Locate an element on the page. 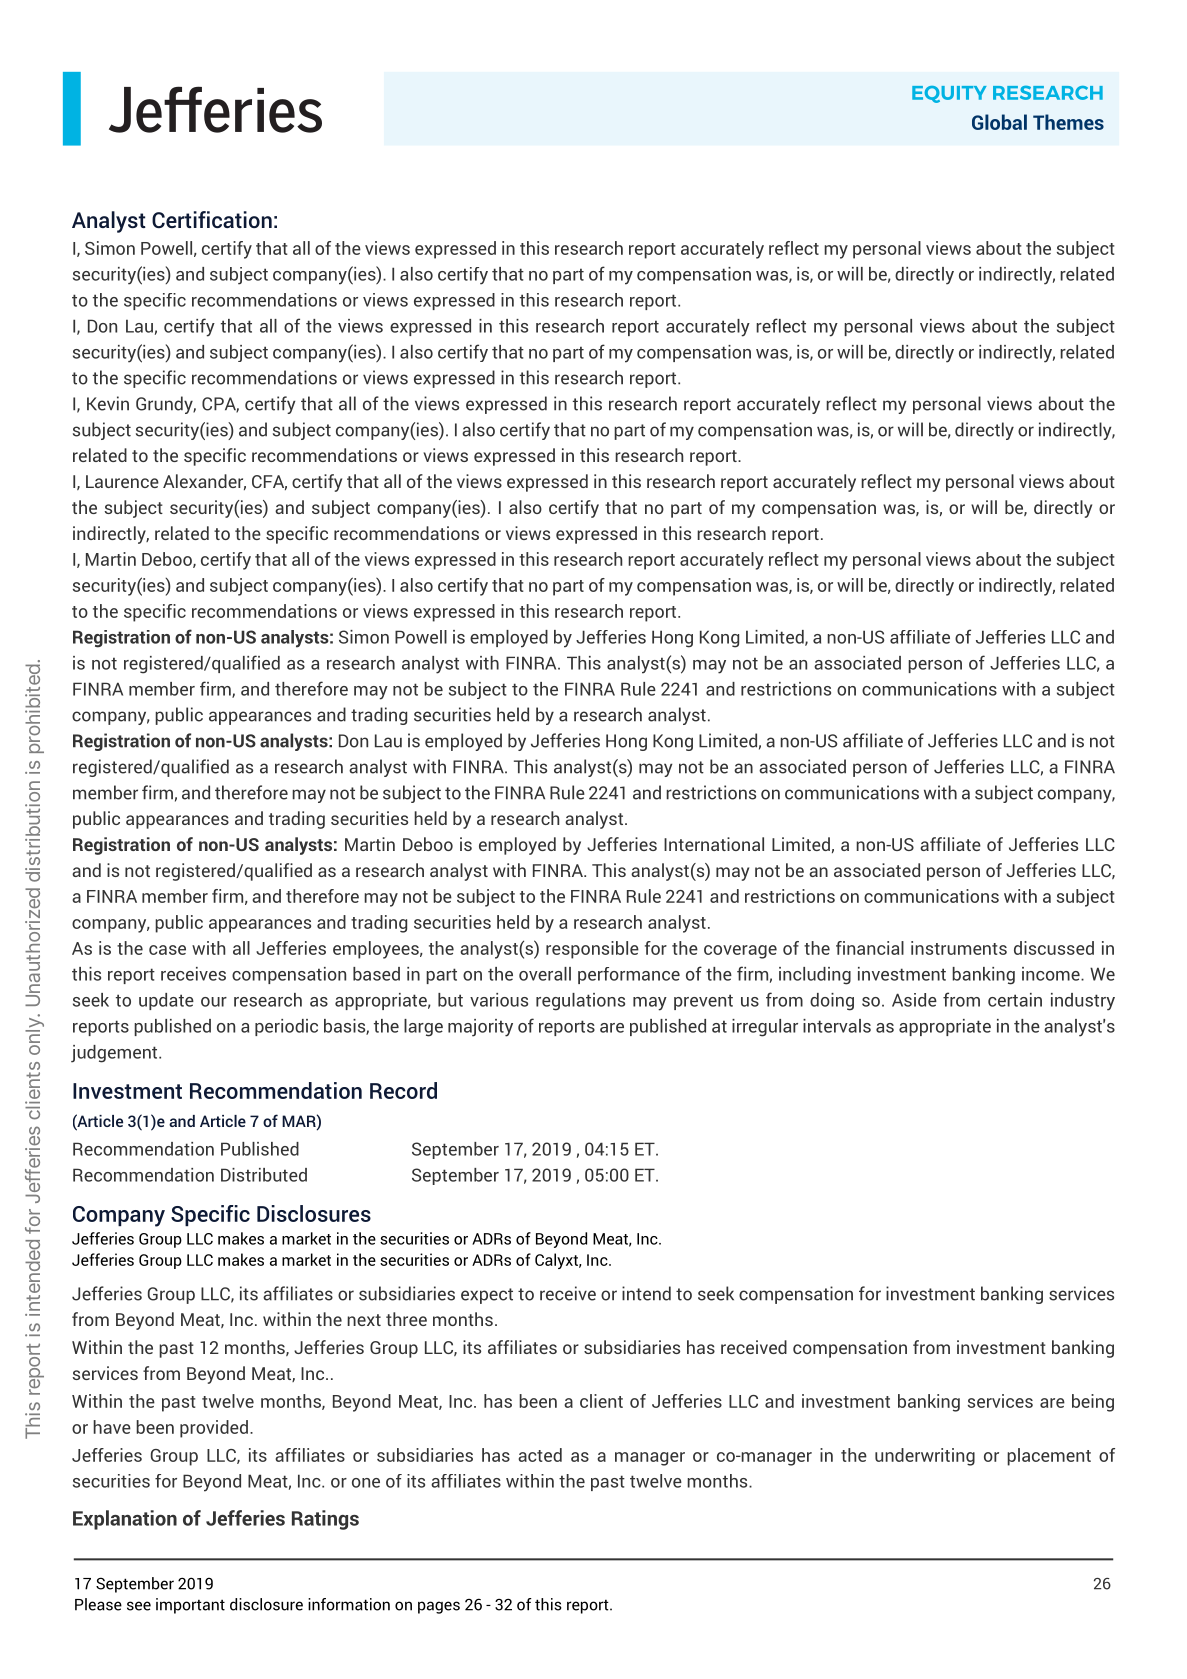 This document has height=1679, width=1187. International is located at coordinates (714, 844).
